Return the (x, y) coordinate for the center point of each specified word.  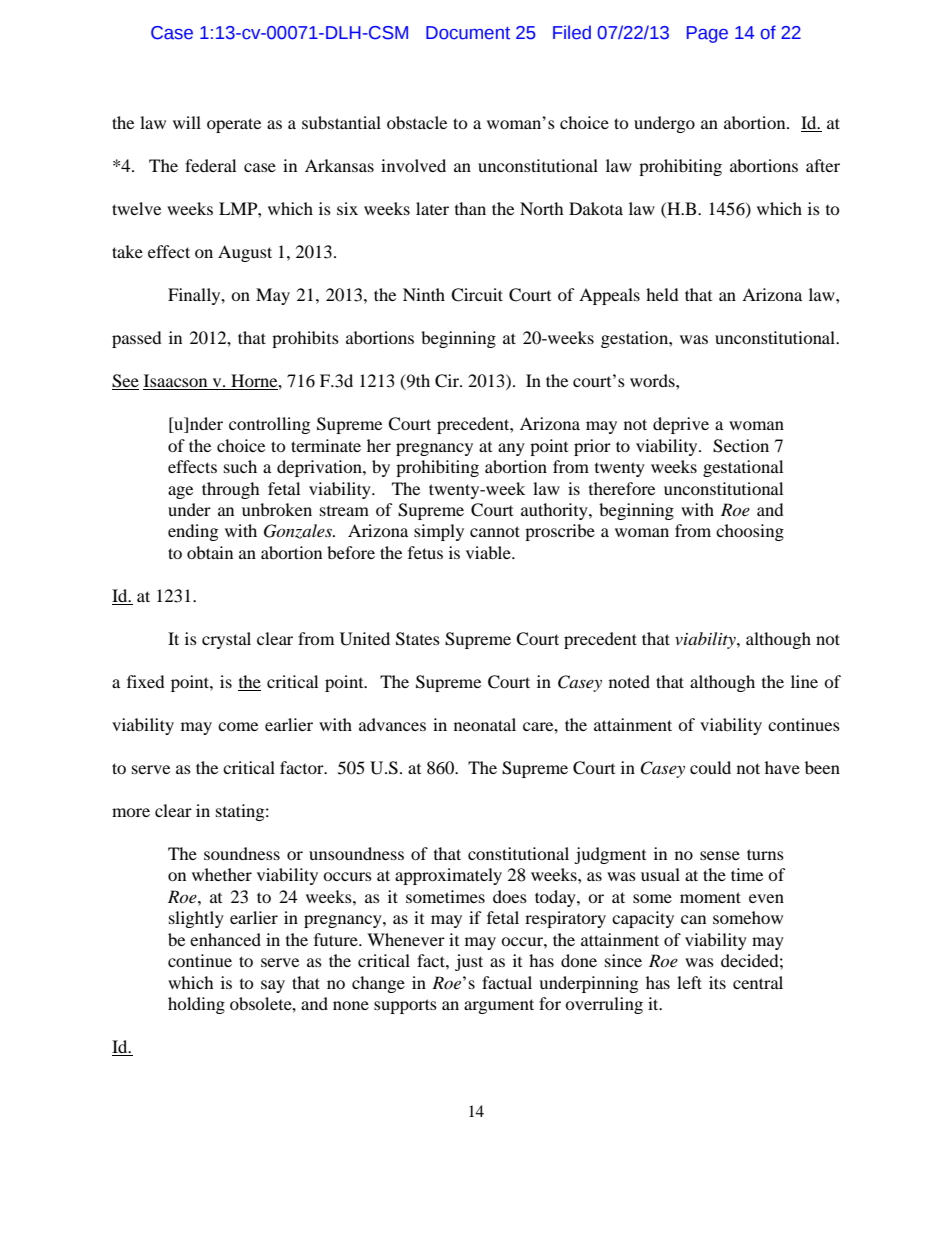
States (418, 639)
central (758, 982)
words (653, 380)
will (187, 122)
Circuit (477, 295)
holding (196, 1005)
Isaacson (176, 382)
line (804, 681)
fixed (146, 681)
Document (468, 33)
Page (707, 34)
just (469, 962)
